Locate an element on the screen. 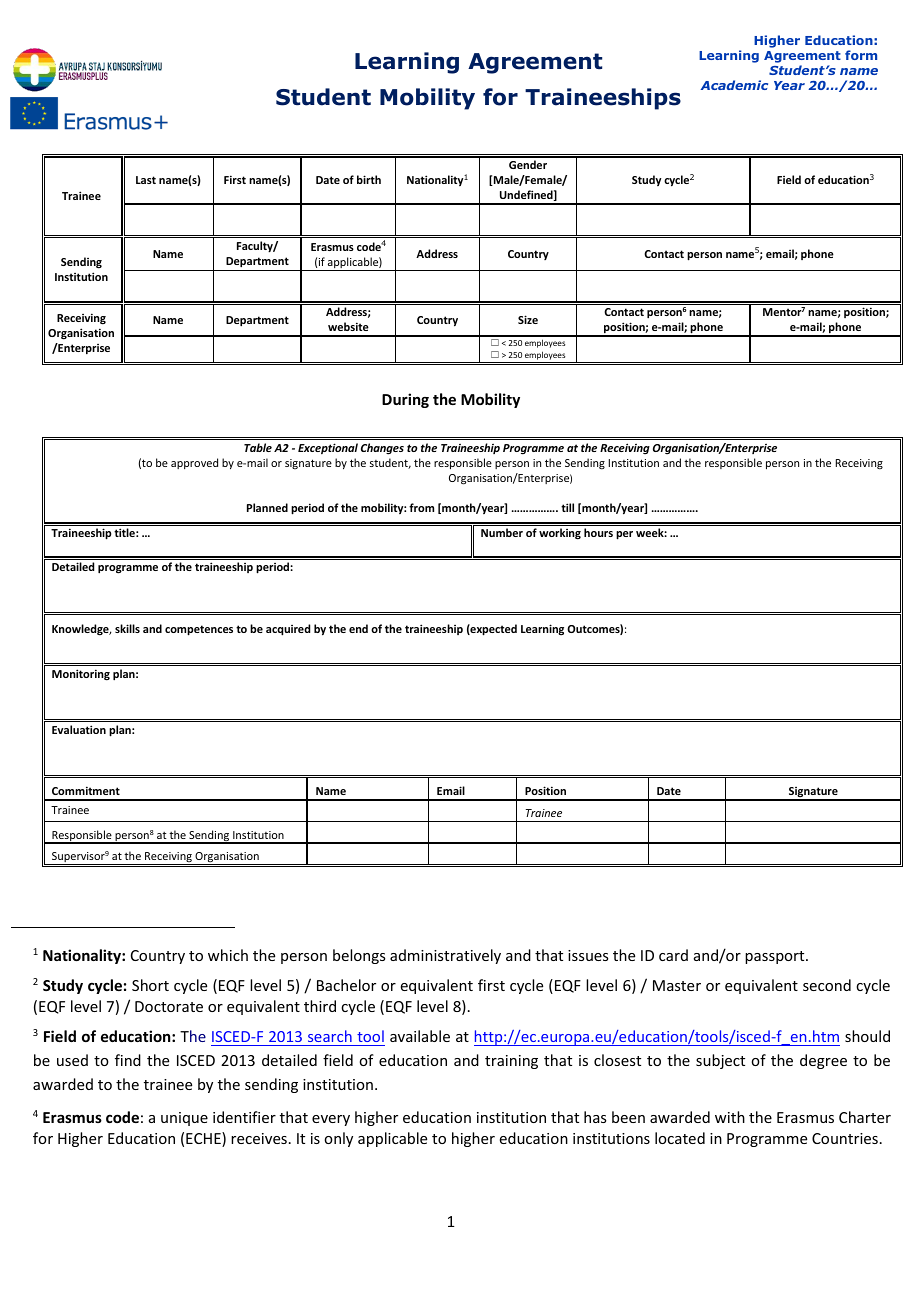  hours is located at coordinates (598, 532).
